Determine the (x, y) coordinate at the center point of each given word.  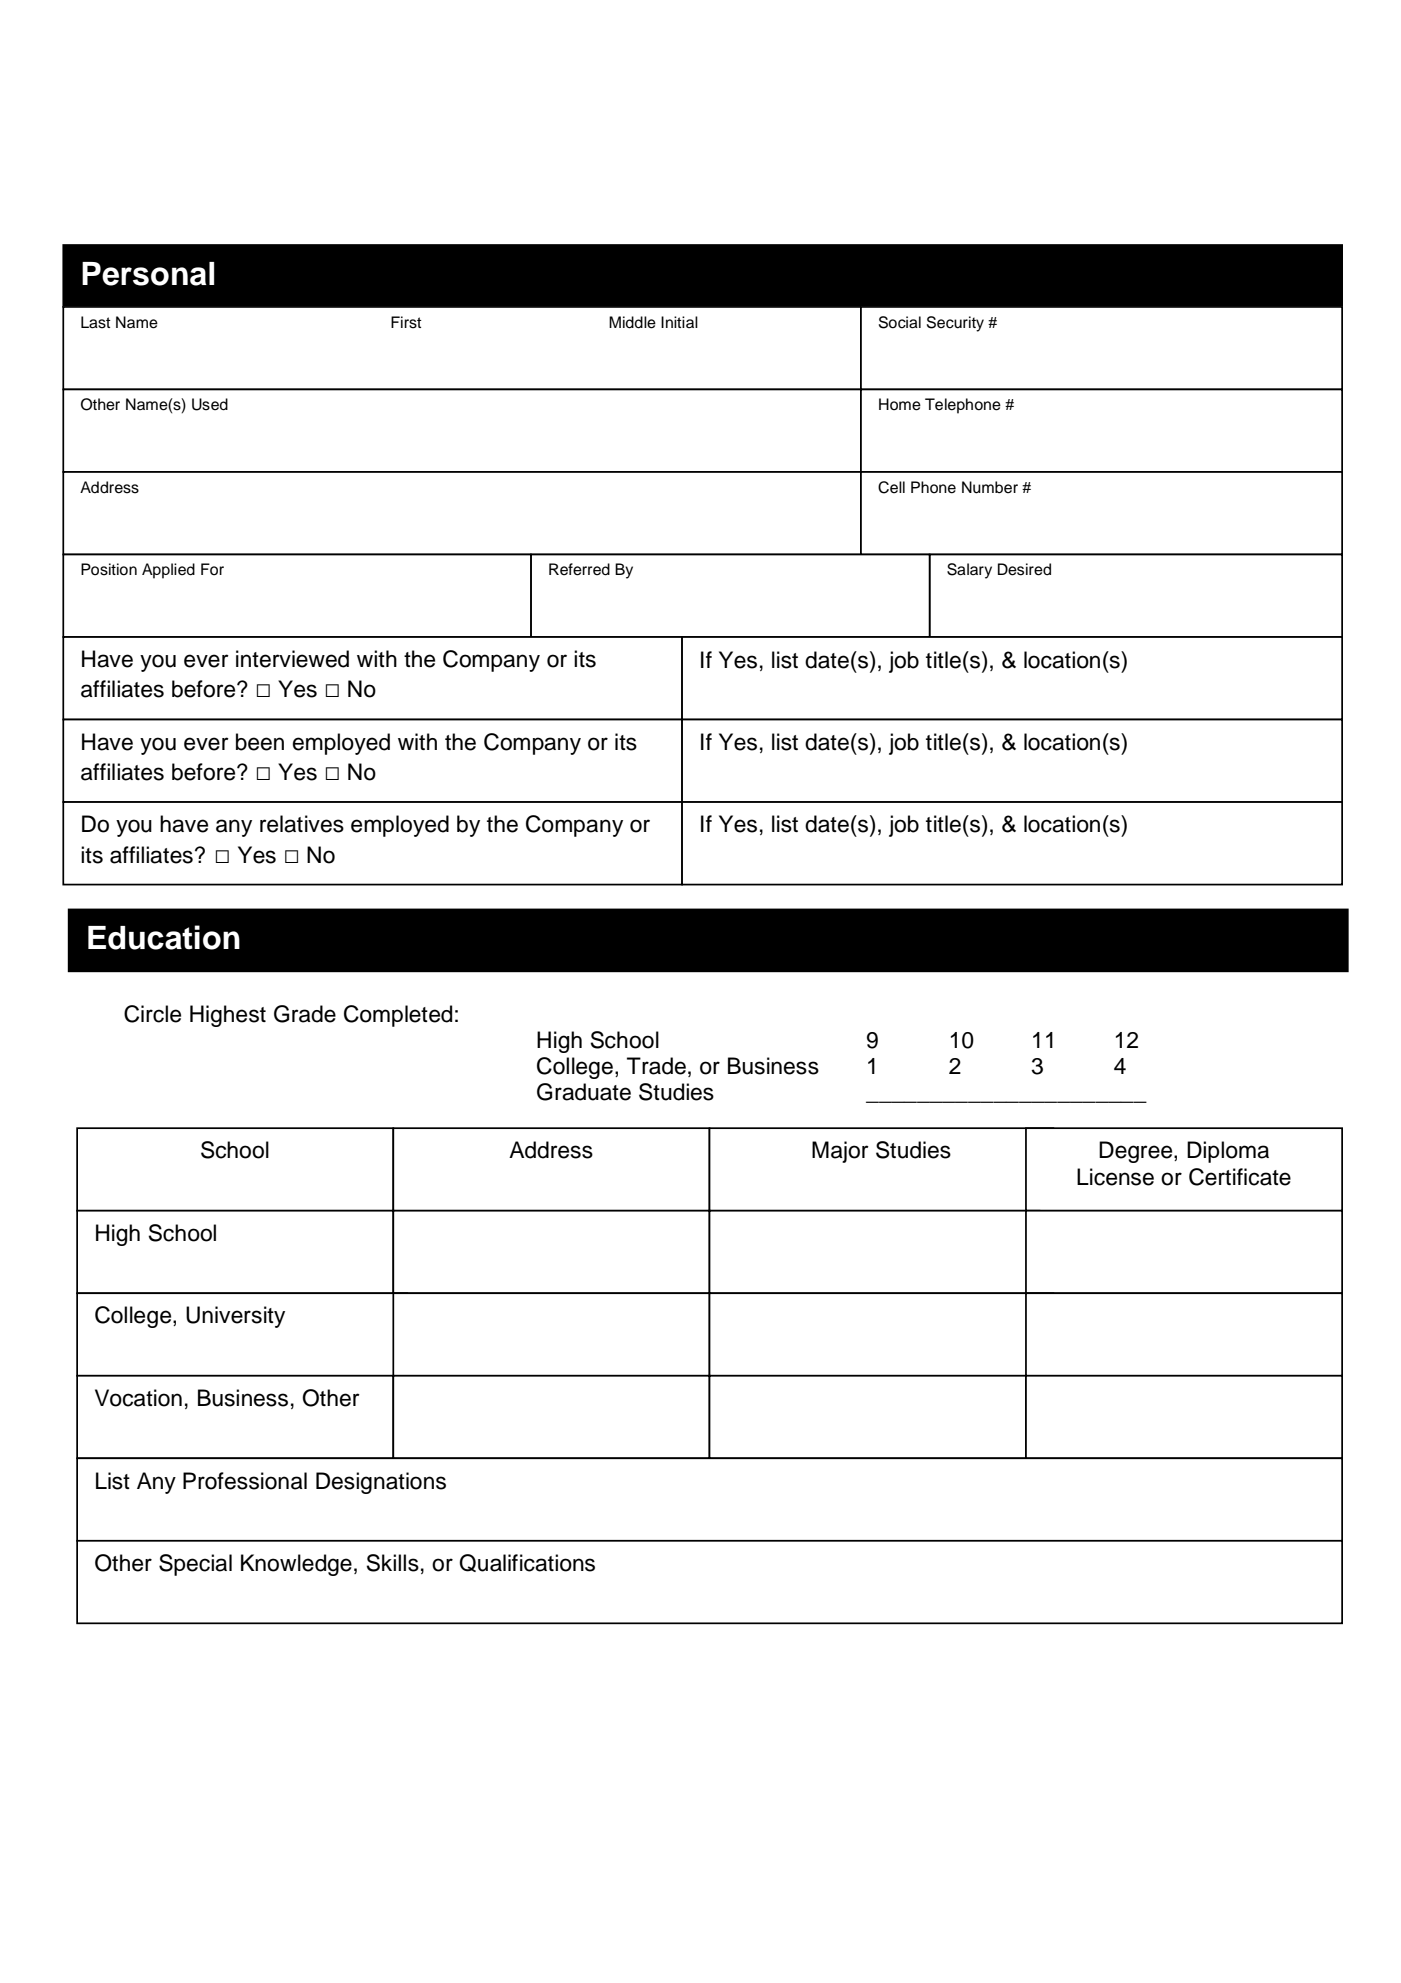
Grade (305, 1014)
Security (955, 324)
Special (195, 1565)
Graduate (584, 1092)
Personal (148, 274)
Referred (579, 569)
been (260, 742)
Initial (679, 322)
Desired (1024, 569)
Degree (1137, 1152)
